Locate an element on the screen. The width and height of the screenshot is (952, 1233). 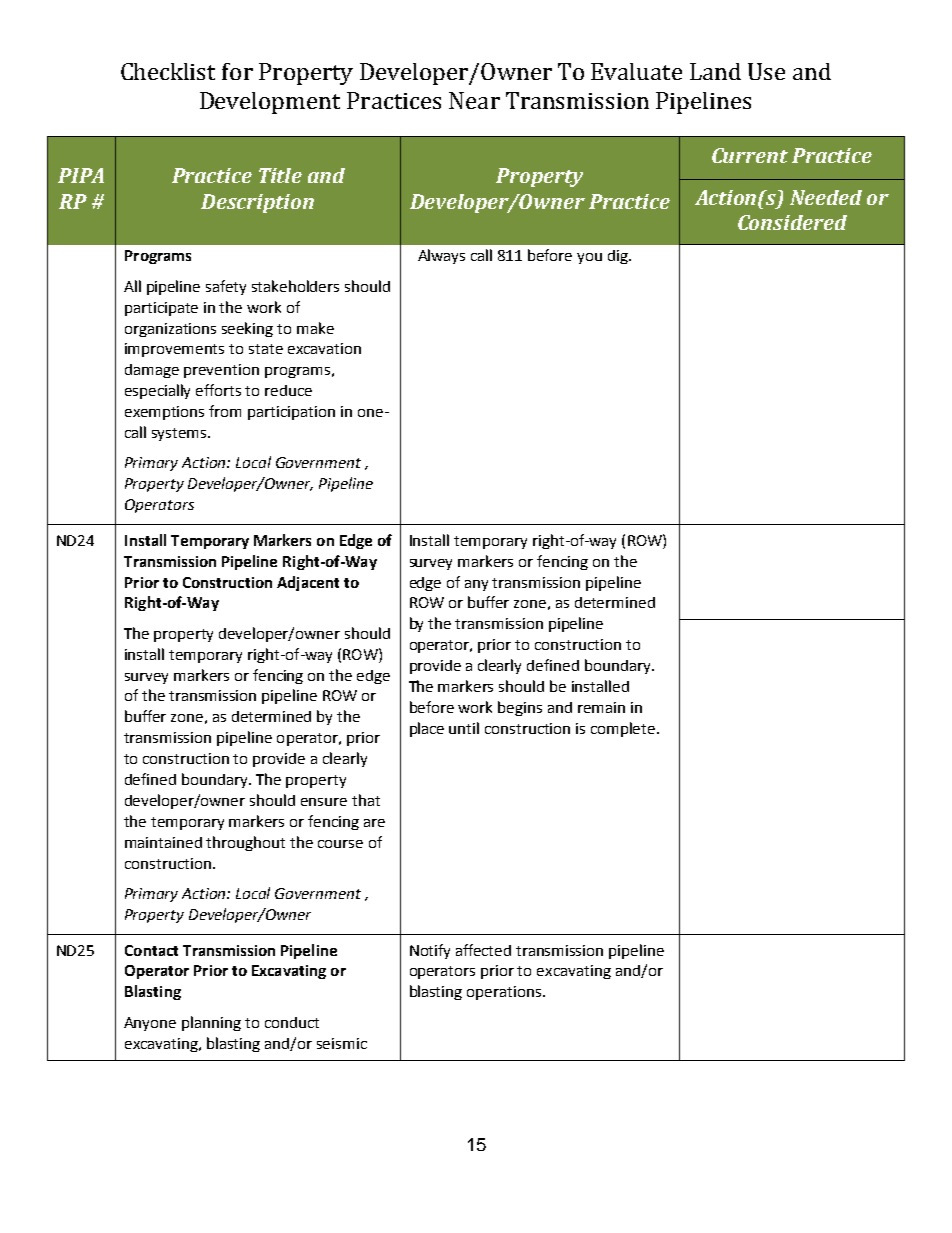
organizations is located at coordinates (170, 330).
